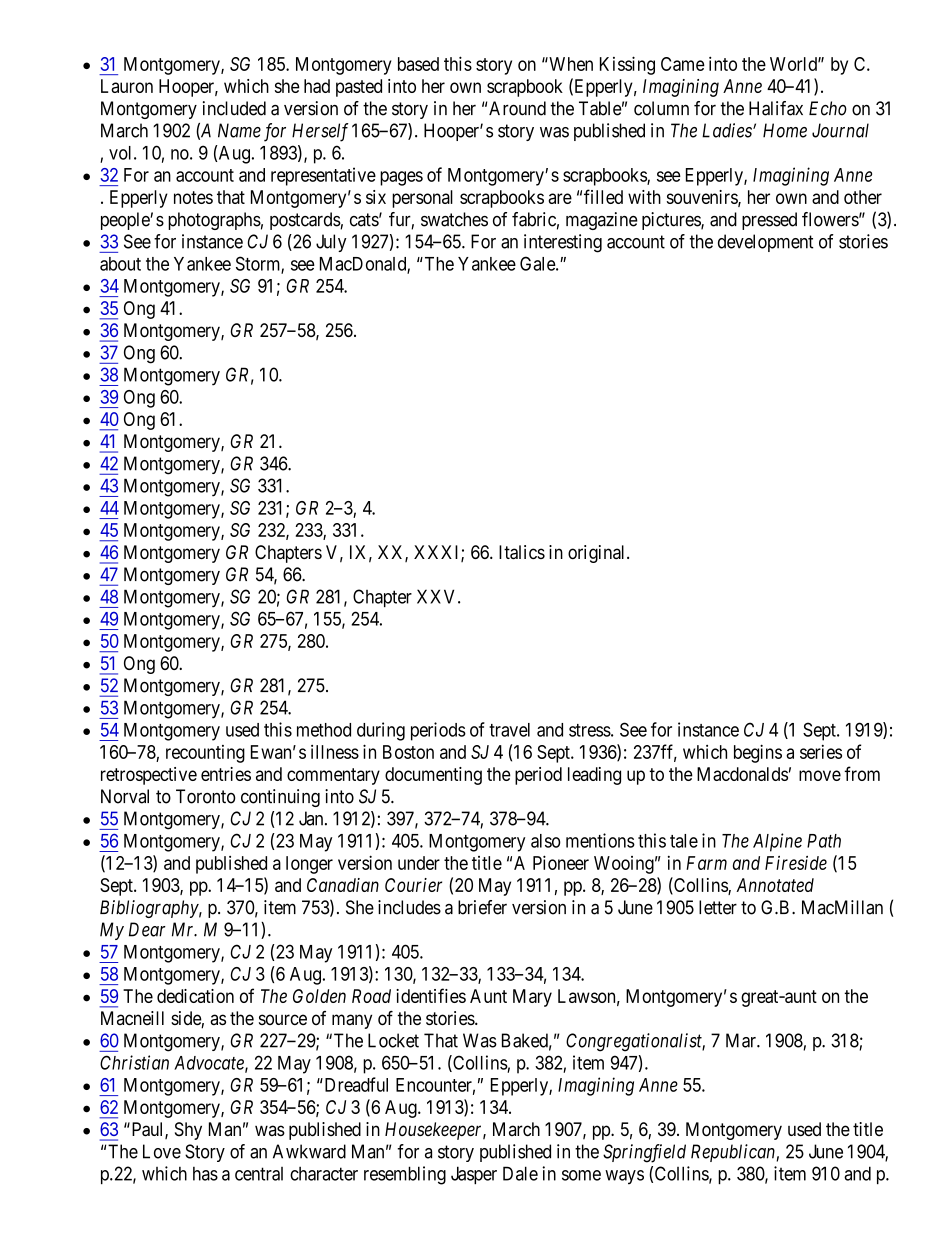 The width and height of the page is (952, 1233). What do you see at coordinates (522, 552) in the page?
I see `Italics` at bounding box center [522, 552].
